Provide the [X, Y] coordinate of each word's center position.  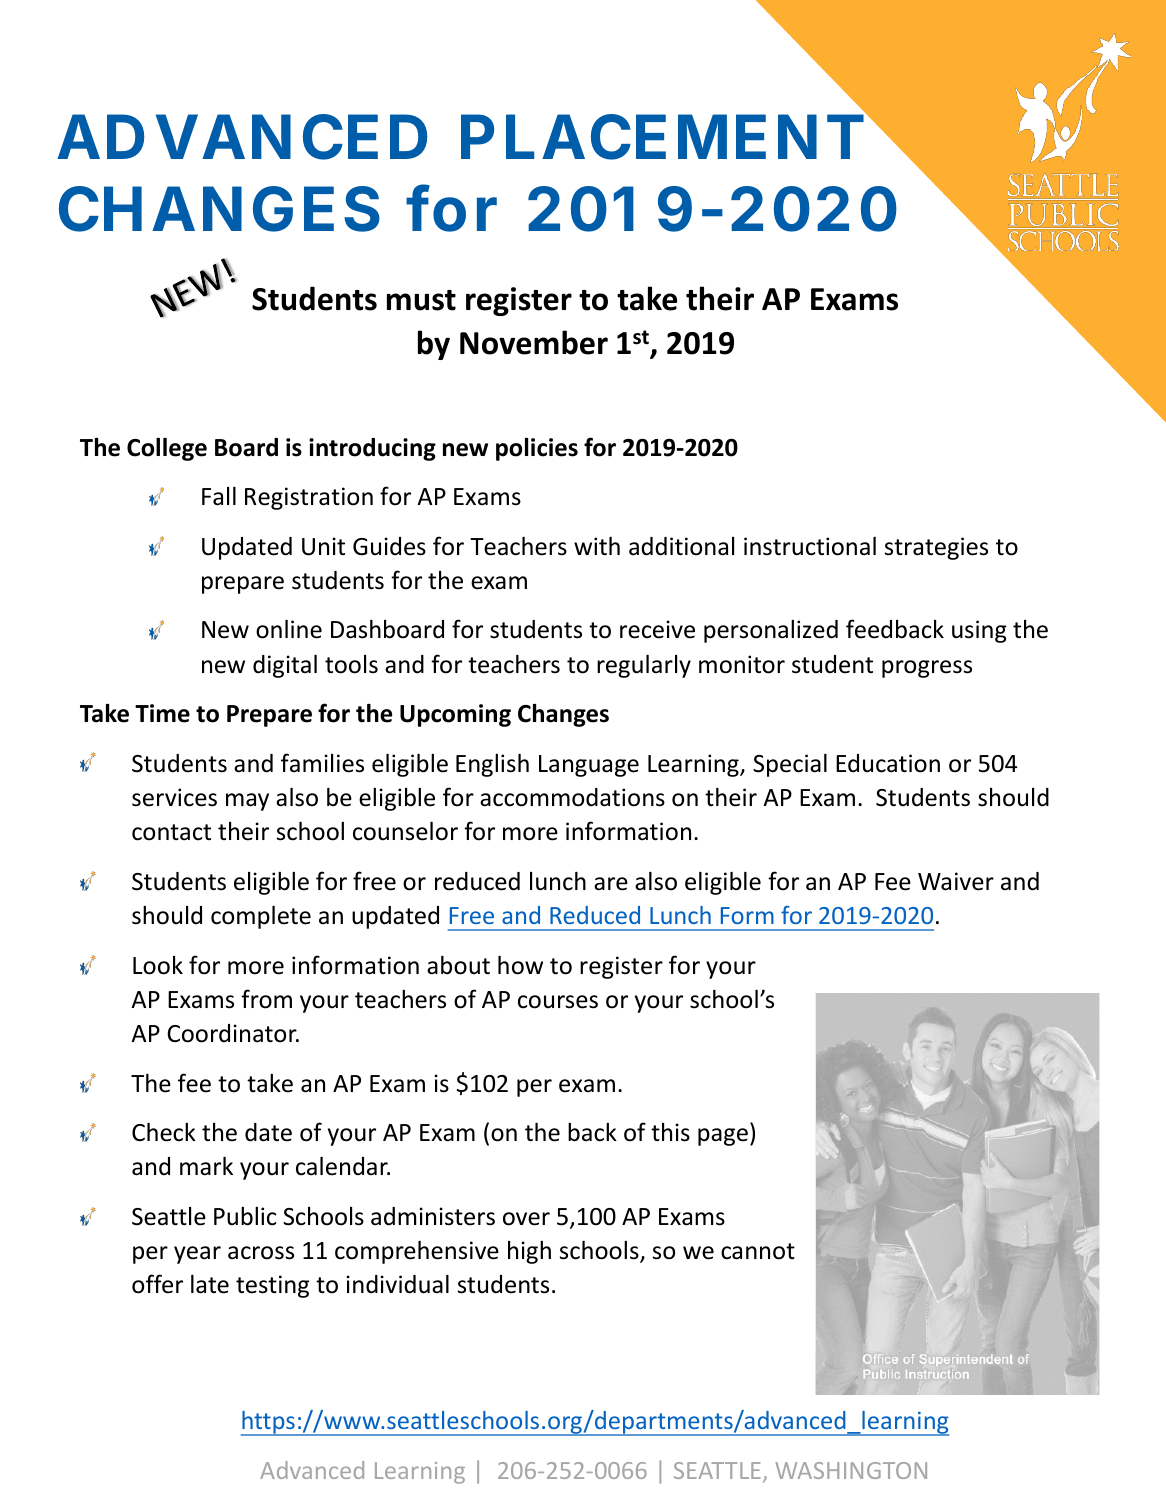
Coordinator [233, 1033]
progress [927, 669]
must [421, 300]
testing [272, 1286]
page [723, 1137]
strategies [936, 548]
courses [558, 1002]
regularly [644, 666]
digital [285, 666]
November [534, 342]
